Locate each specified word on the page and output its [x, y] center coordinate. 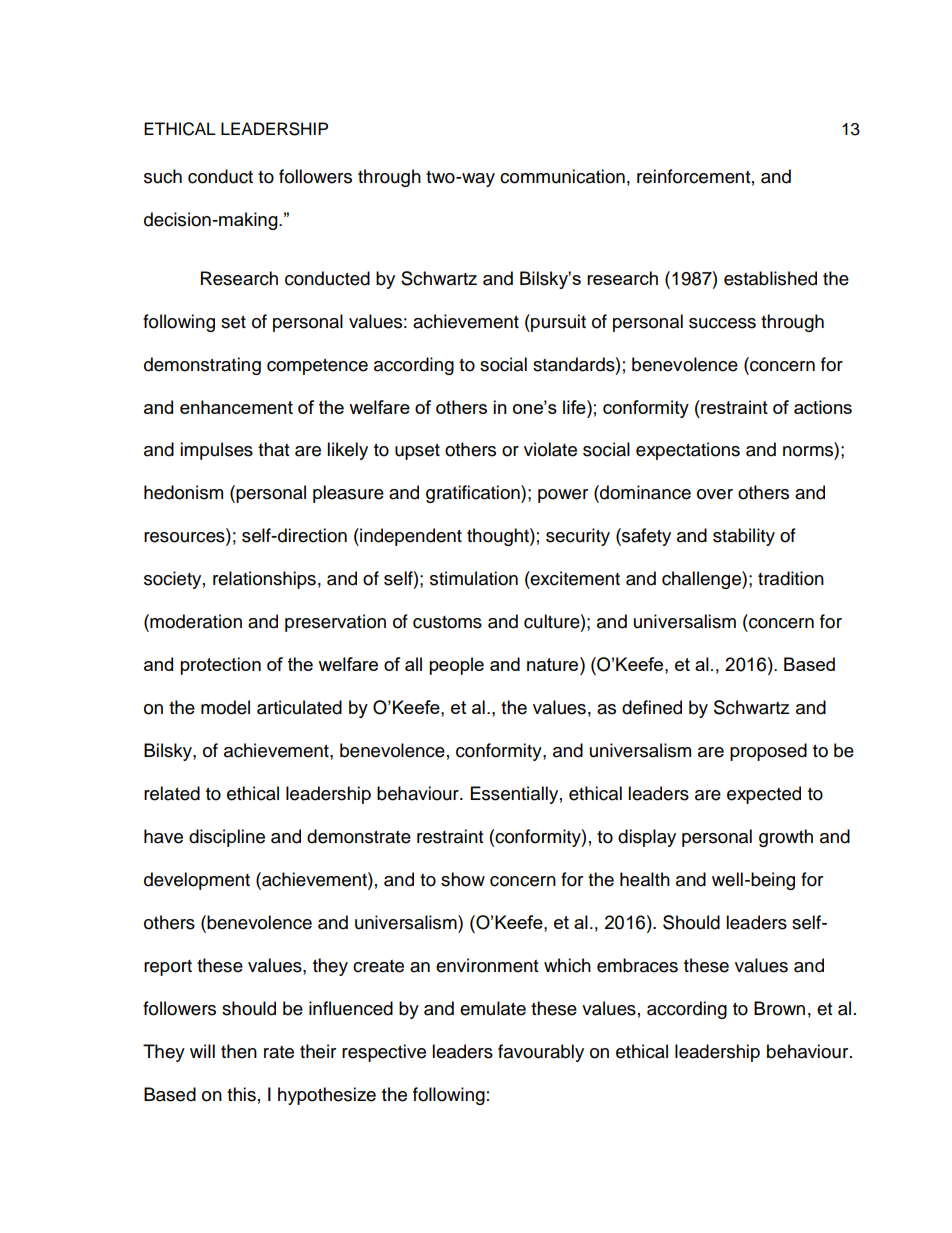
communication [562, 176]
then [239, 1051]
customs [447, 622]
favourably [541, 1053]
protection [220, 666]
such [163, 176]
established [770, 278]
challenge [702, 580]
